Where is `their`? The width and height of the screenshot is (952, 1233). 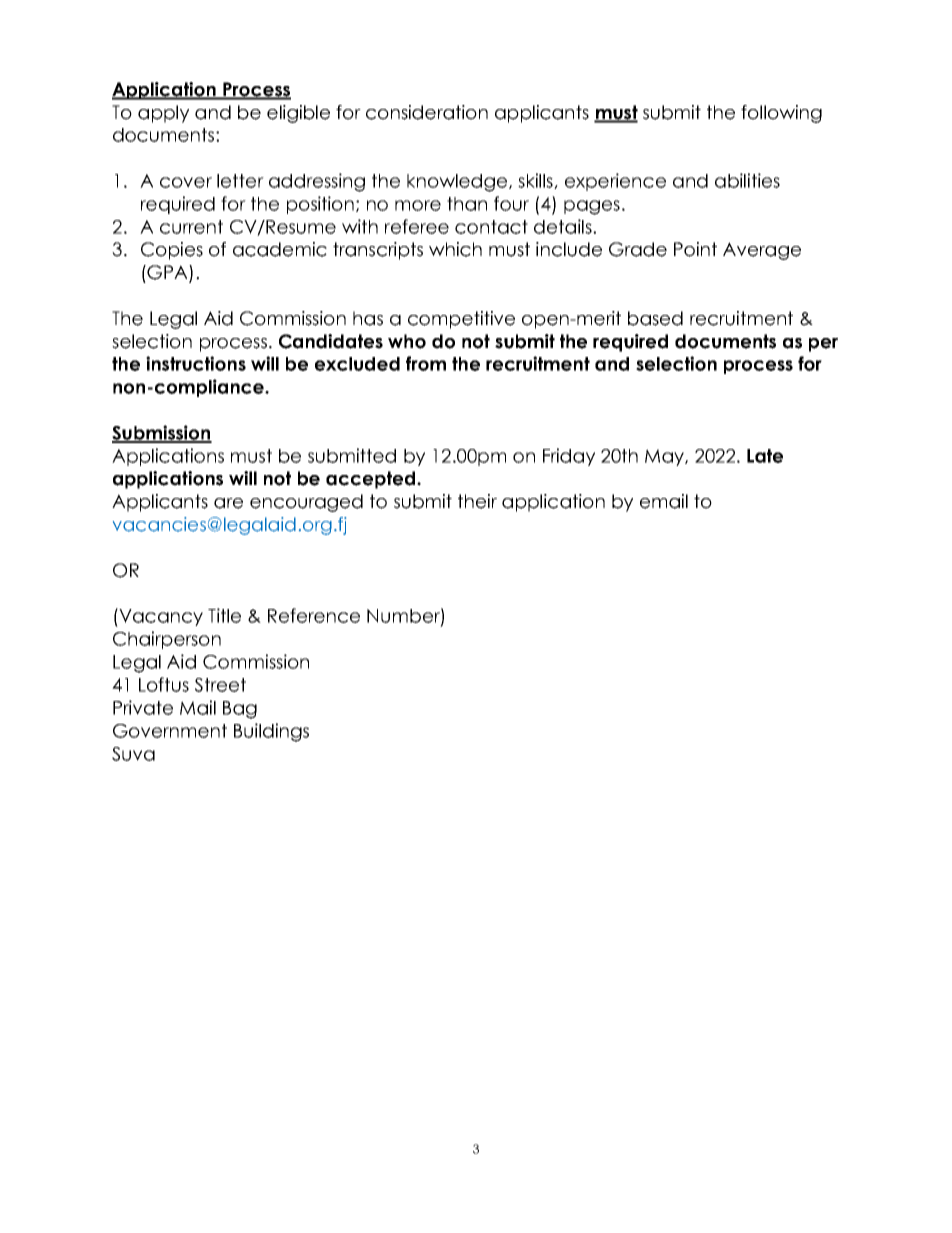
their is located at coordinates (477, 501).
